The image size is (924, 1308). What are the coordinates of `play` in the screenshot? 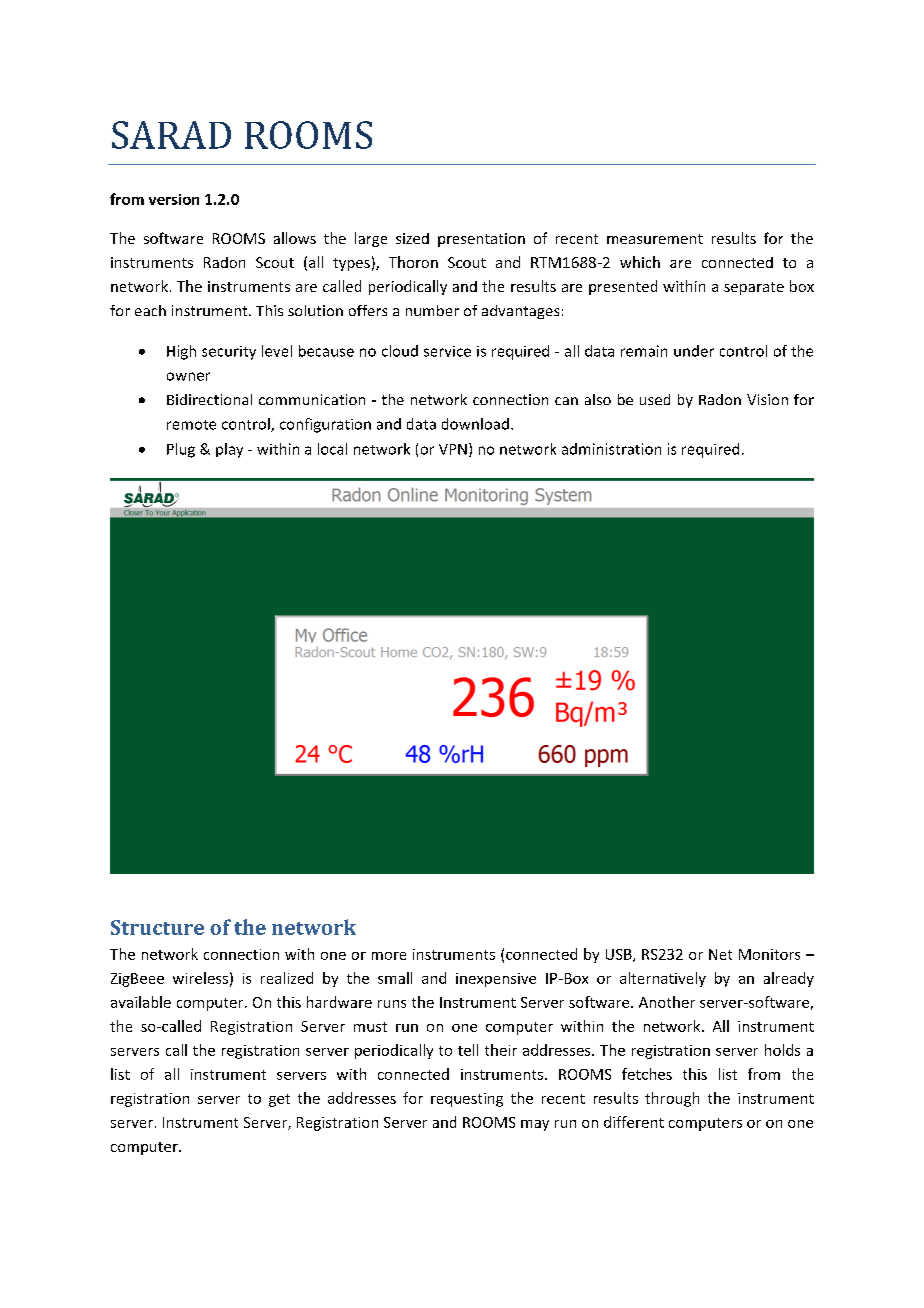 It's located at (229, 450).
